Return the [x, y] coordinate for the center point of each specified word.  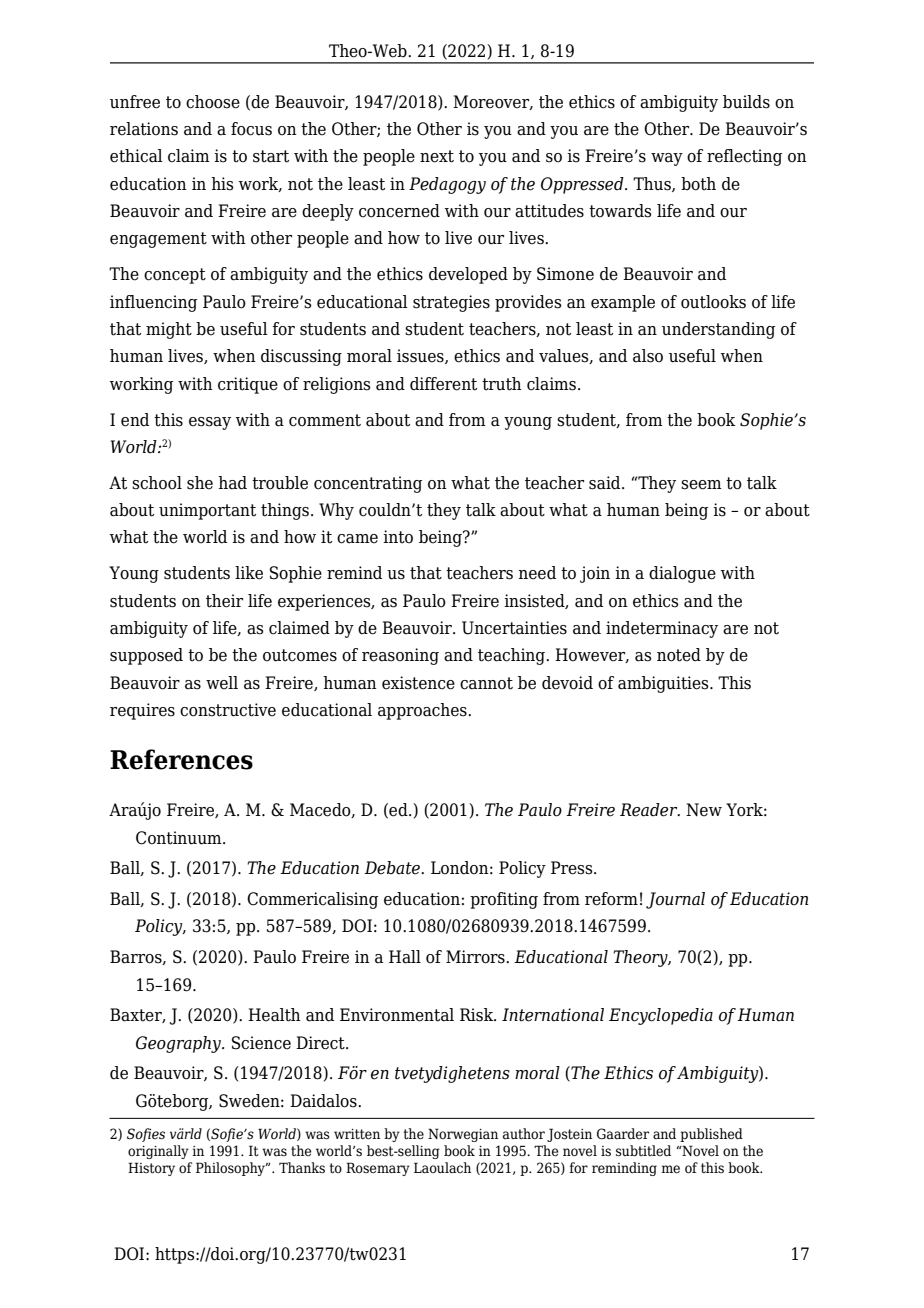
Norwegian [463, 1135]
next [437, 156]
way [667, 159]
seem [701, 485]
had [232, 483]
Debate [393, 868]
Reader [650, 810]
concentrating [368, 484]
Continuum [180, 838]
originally [158, 1152]
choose [213, 102]
